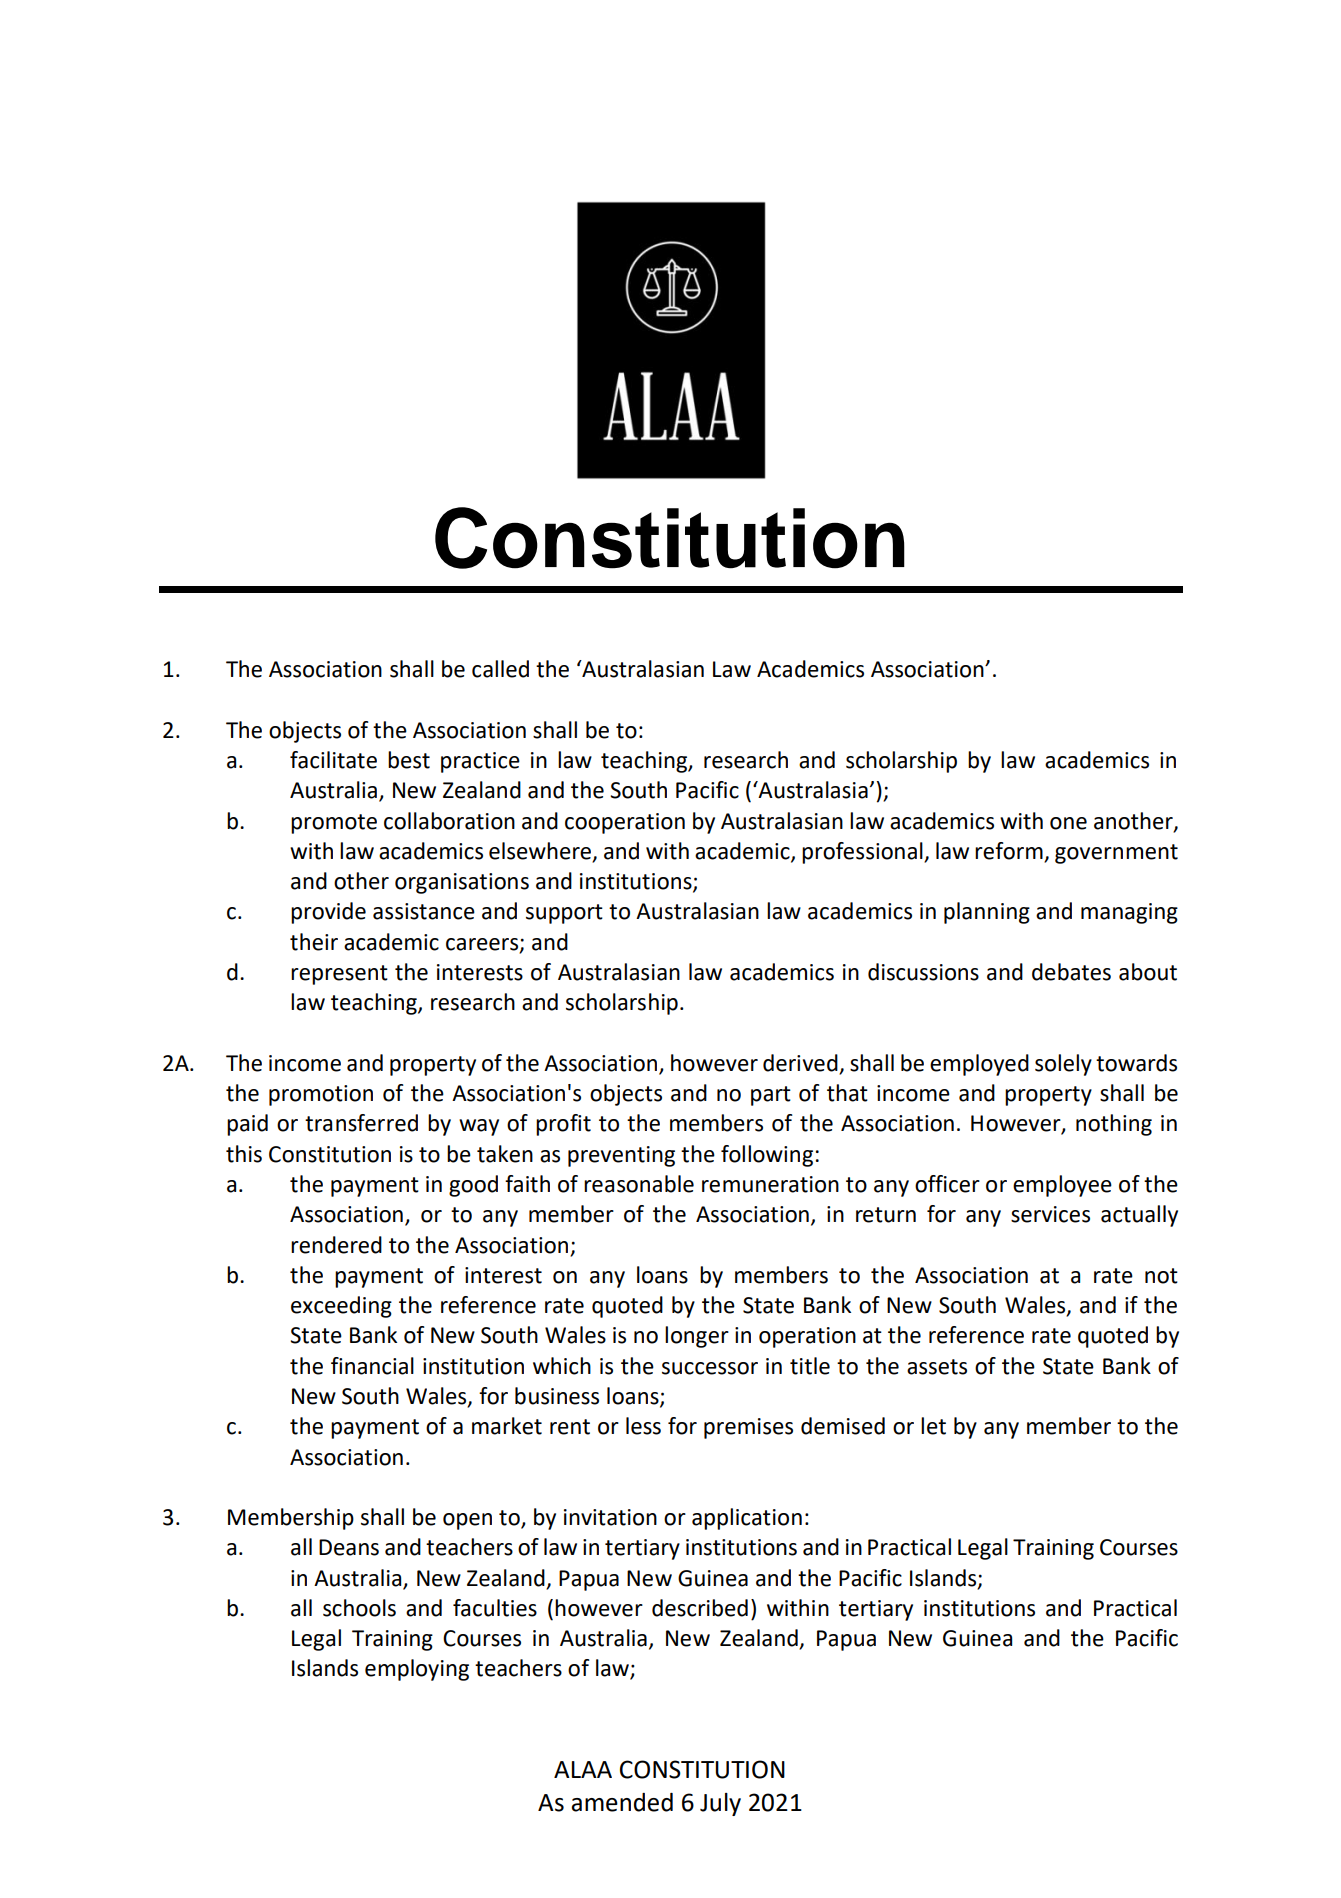 This page has height=1898, width=1341. I want to click on called, so click(500, 669).
